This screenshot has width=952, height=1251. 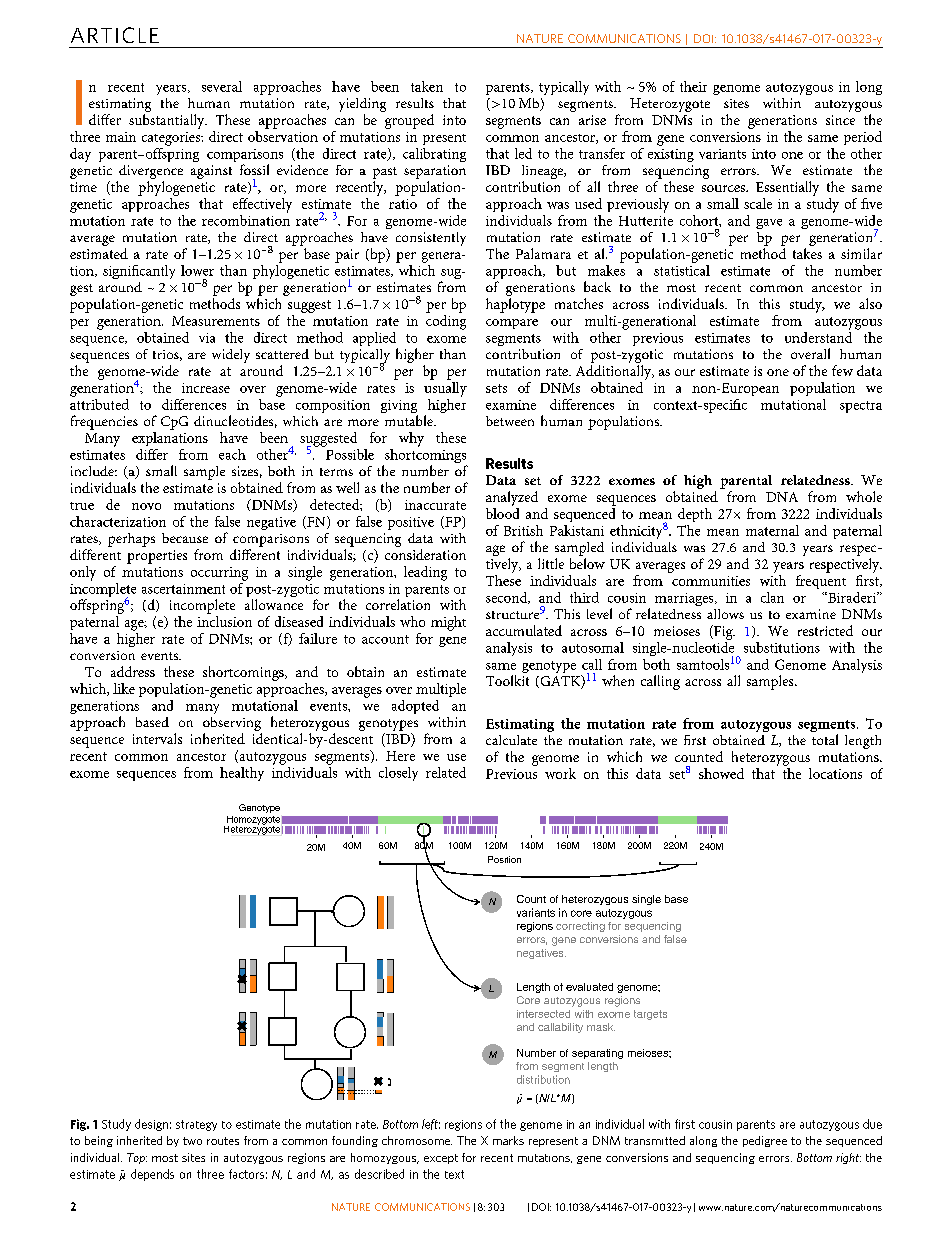 I want to click on clan, so click(x=772, y=597).
